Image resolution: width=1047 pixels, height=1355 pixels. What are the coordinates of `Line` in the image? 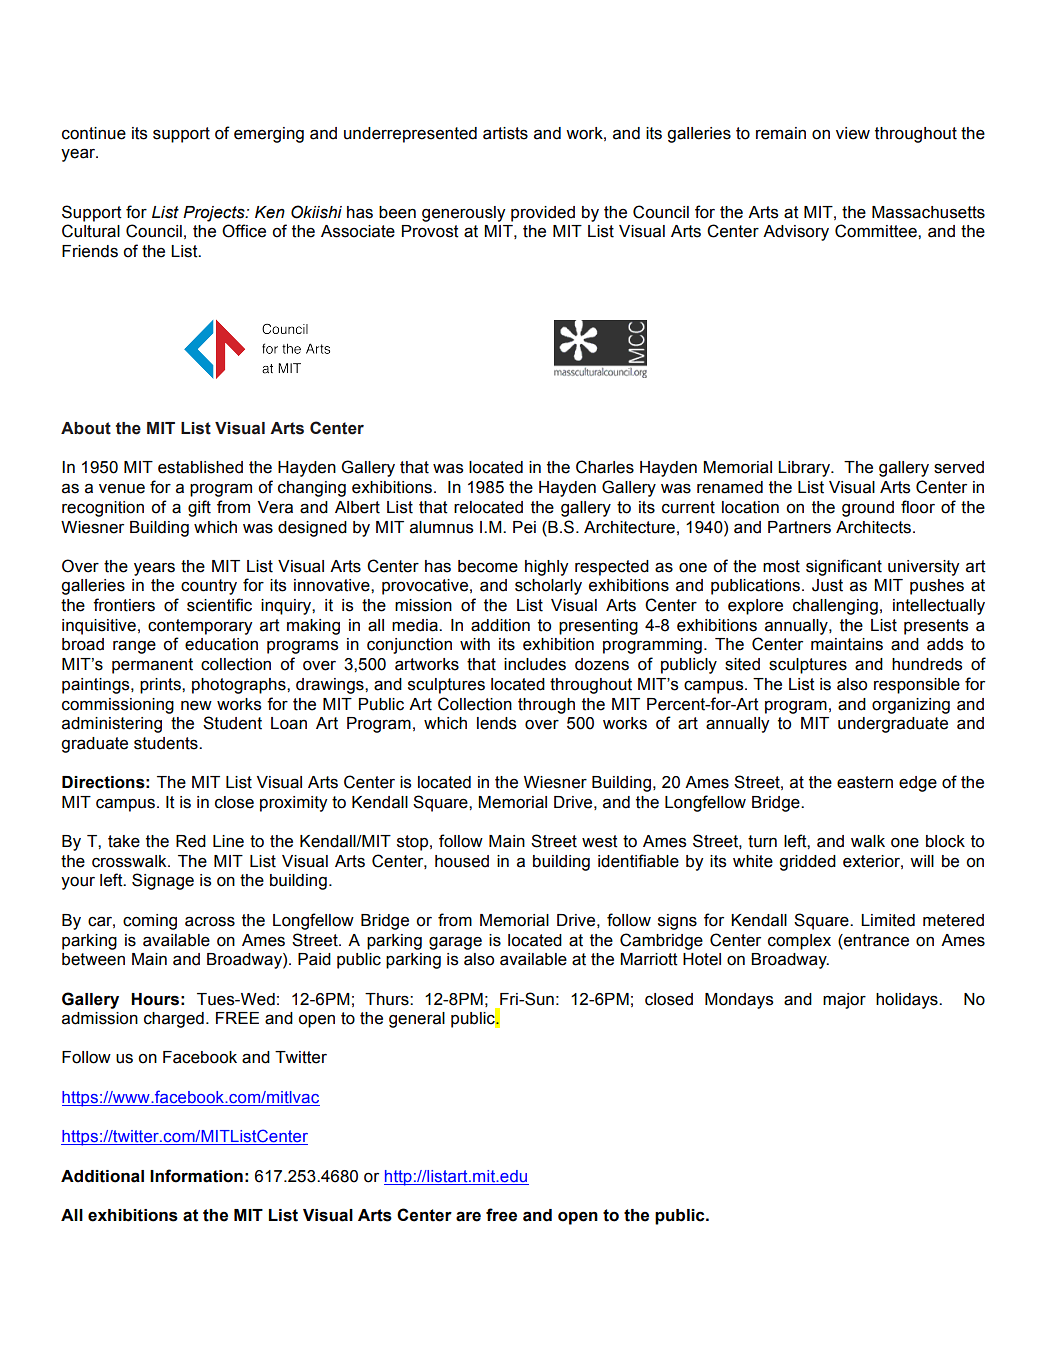 It's located at (228, 841).
